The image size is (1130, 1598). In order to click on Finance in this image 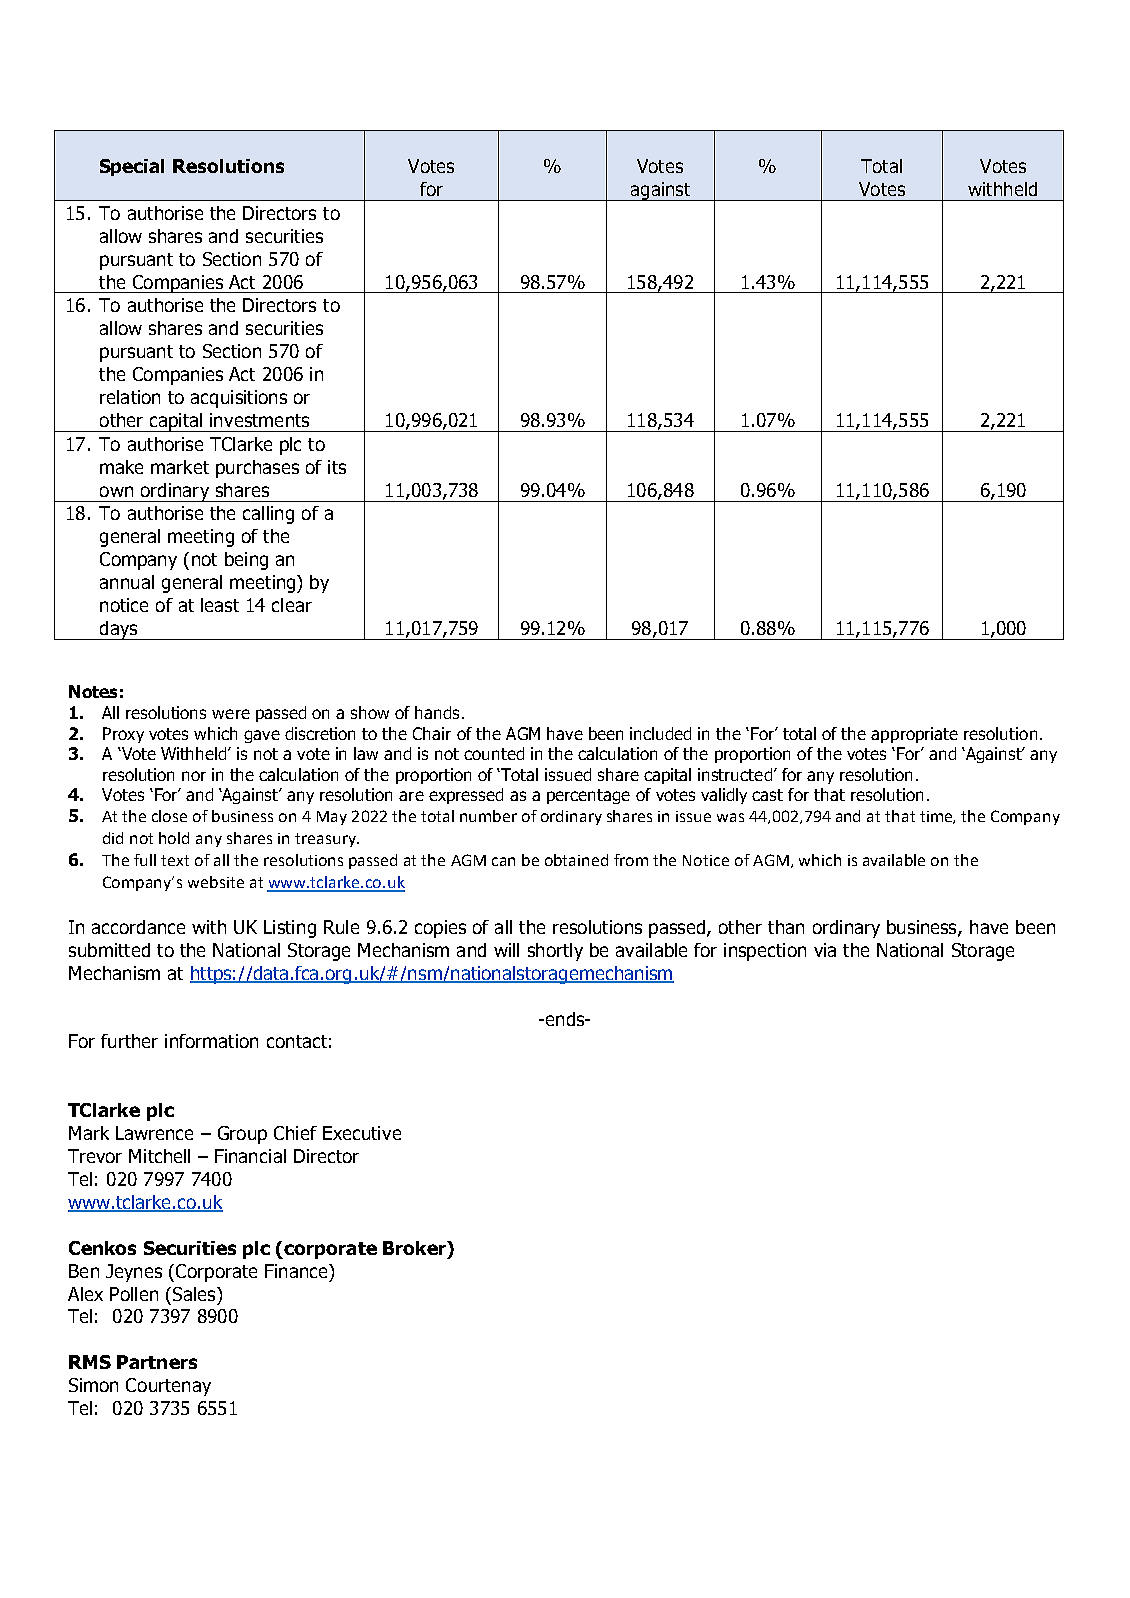, I will do `click(297, 1271)`.
